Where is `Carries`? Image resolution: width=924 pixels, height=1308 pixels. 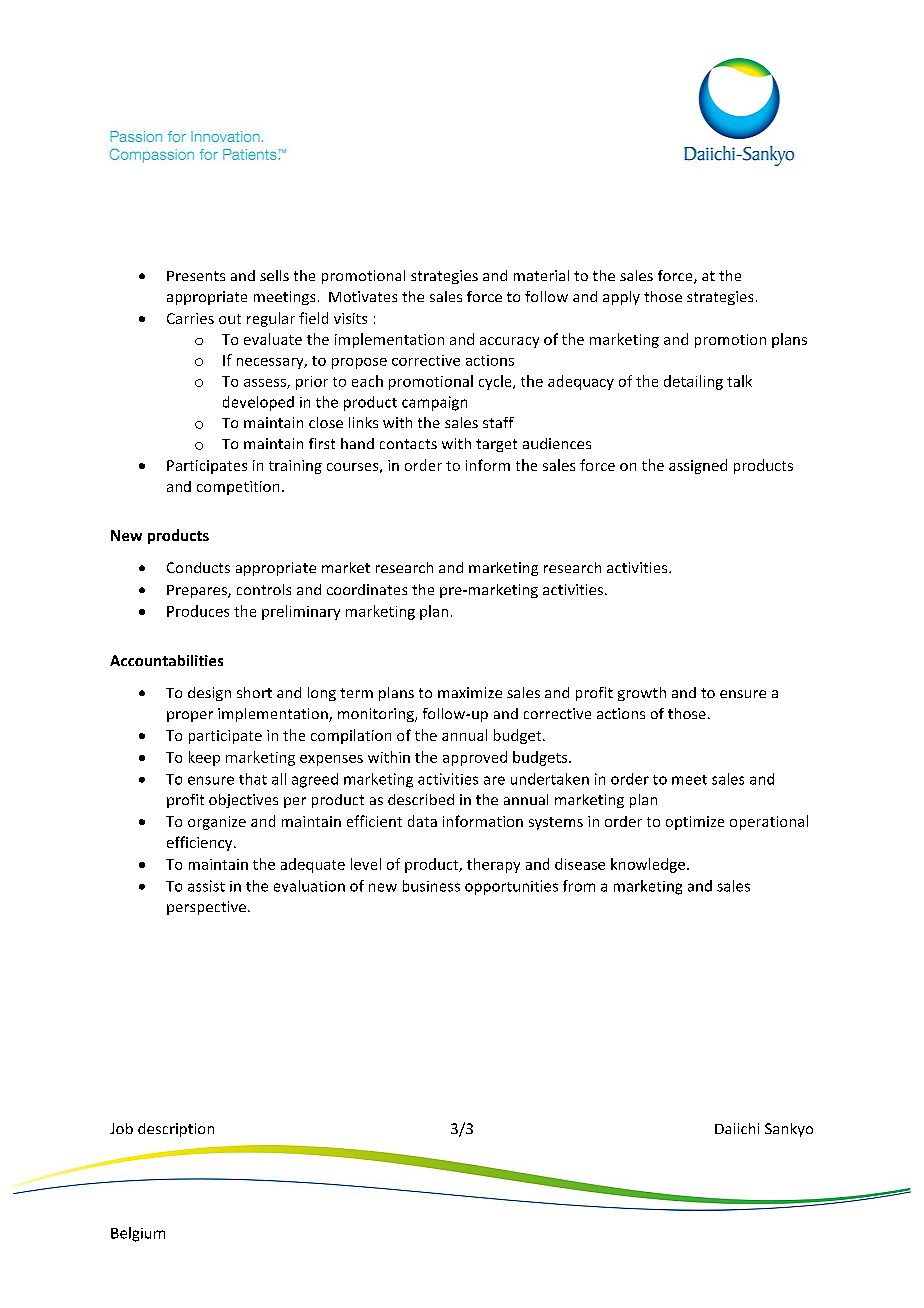 Carries is located at coordinates (190, 318).
